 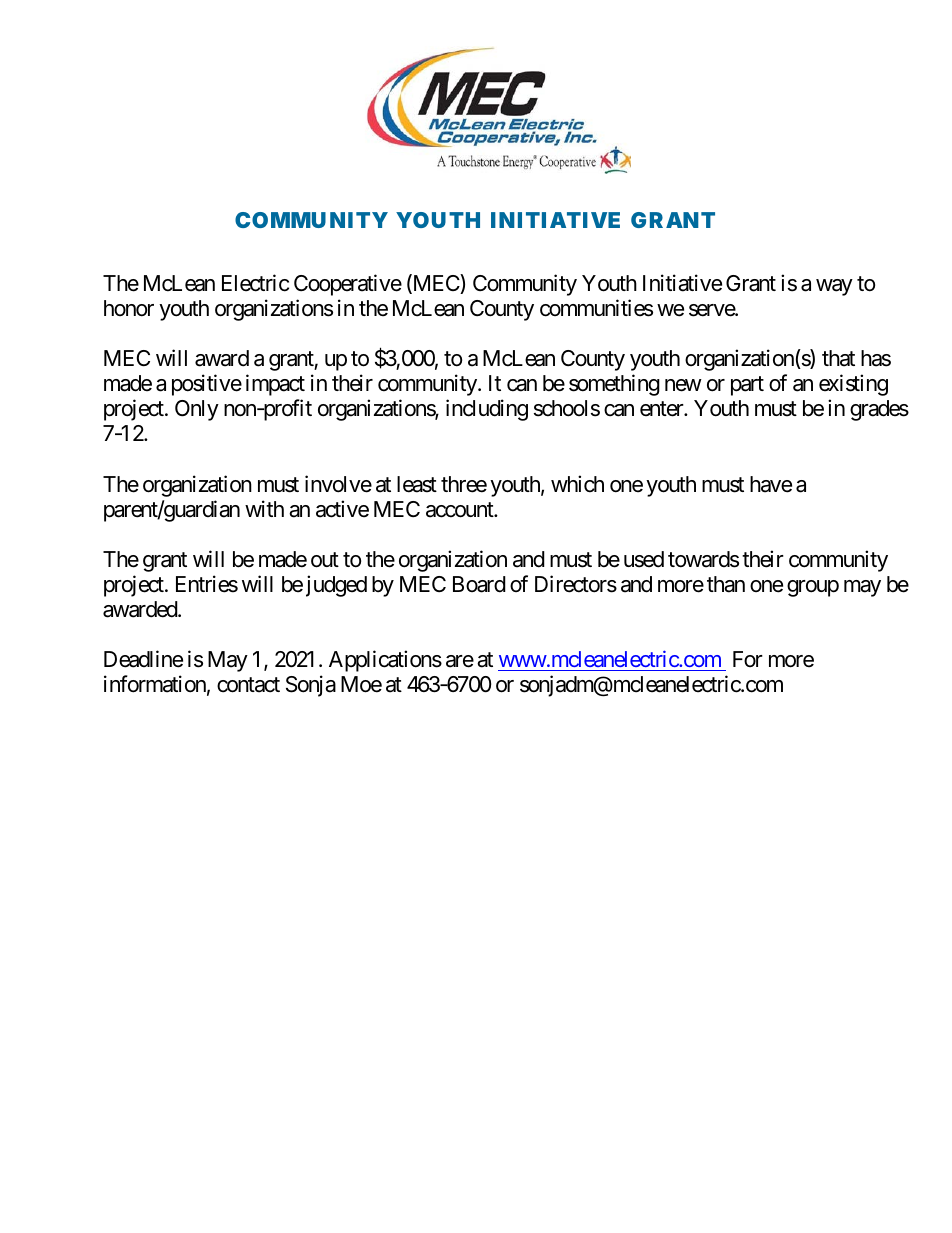 What do you see at coordinates (834, 287) in the document?
I see `way` at bounding box center [834, 287].
